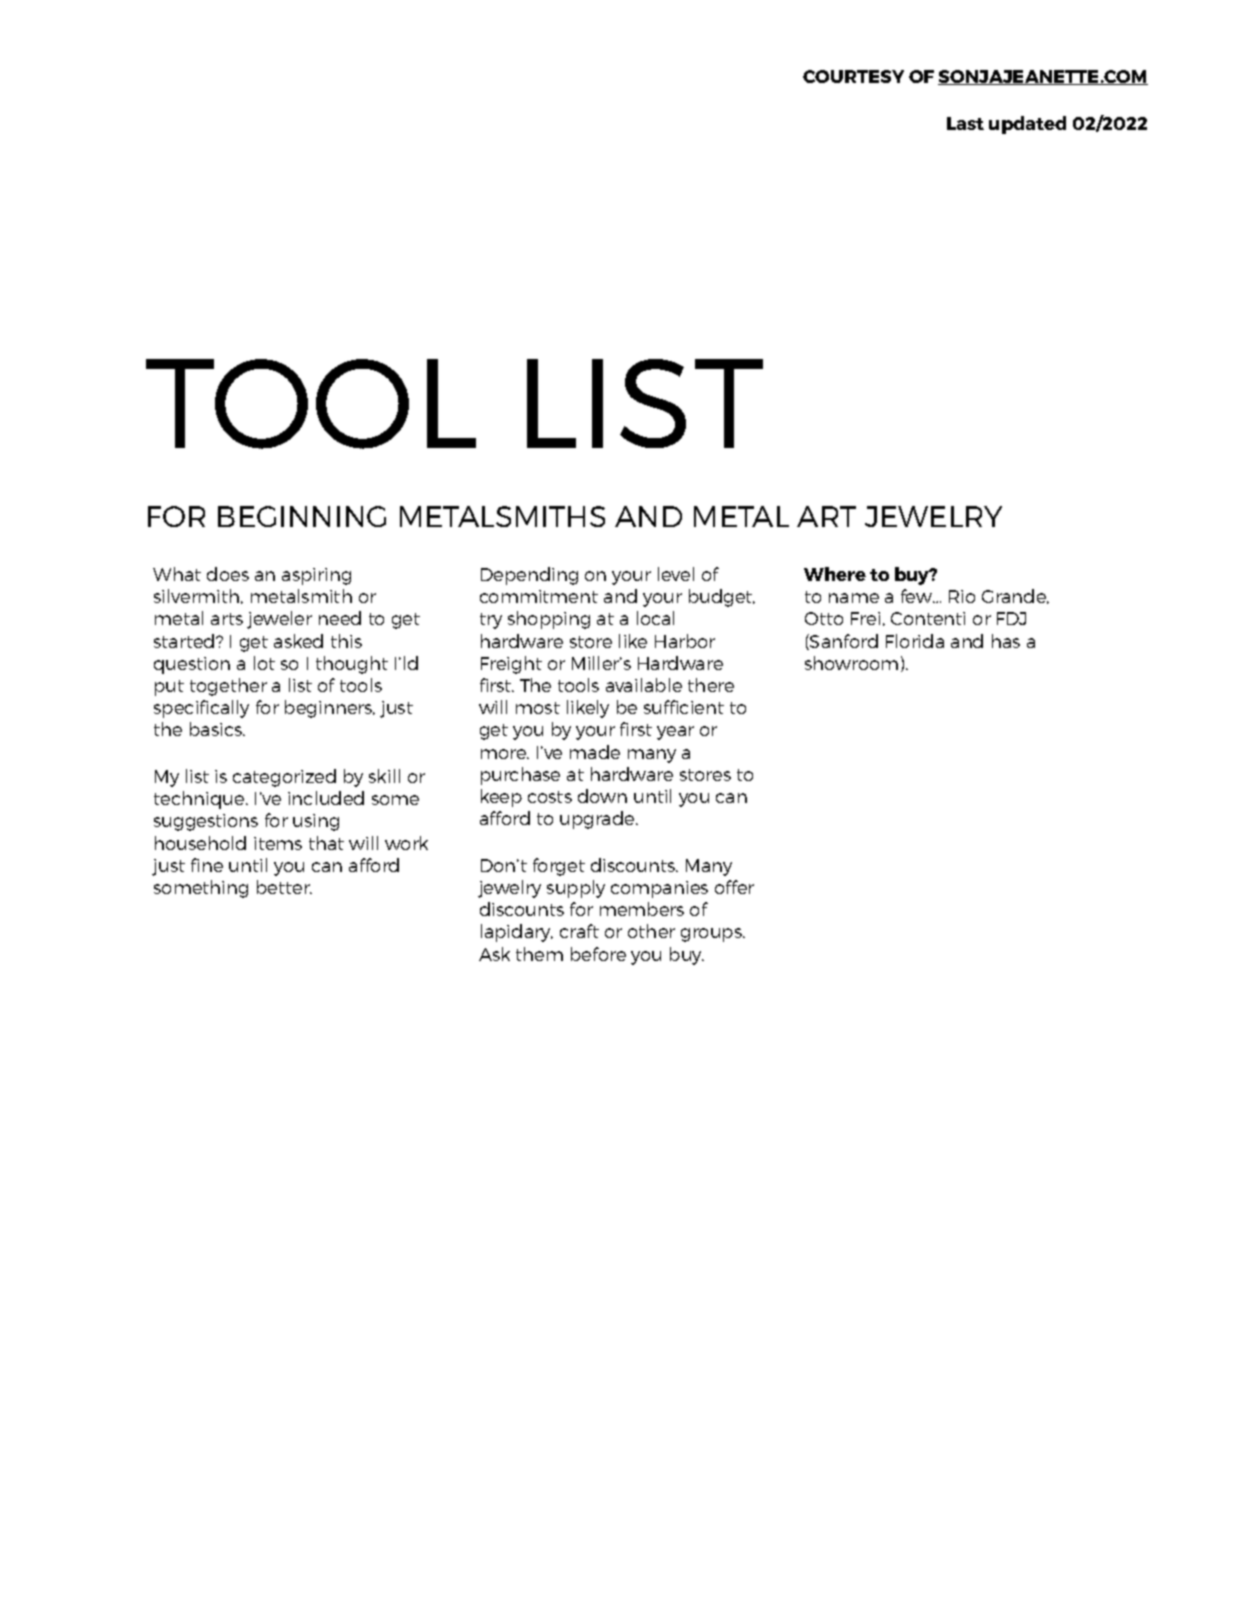  What do you see at coordinates (853, 76) in the screenshot?
I see `COURTESY` at bounding box center [853, 76].
